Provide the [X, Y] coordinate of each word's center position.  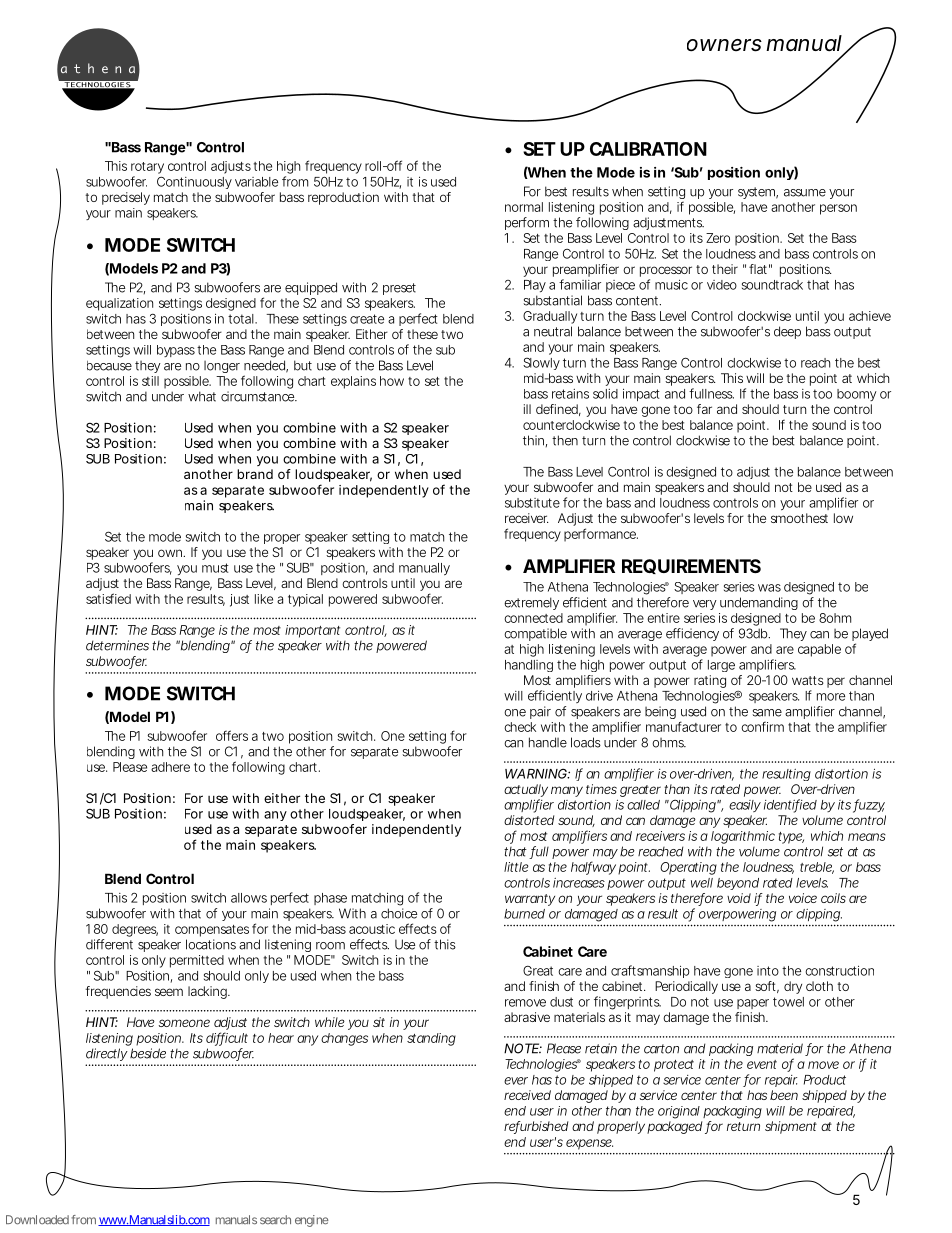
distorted [529, 820]
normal [524, 207]
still [150, 381]
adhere [170, 767]
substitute [532, 503]
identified [790, 805]
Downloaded [37, 1220]
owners [724, 45]
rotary [147, 168]
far [704, 409]
